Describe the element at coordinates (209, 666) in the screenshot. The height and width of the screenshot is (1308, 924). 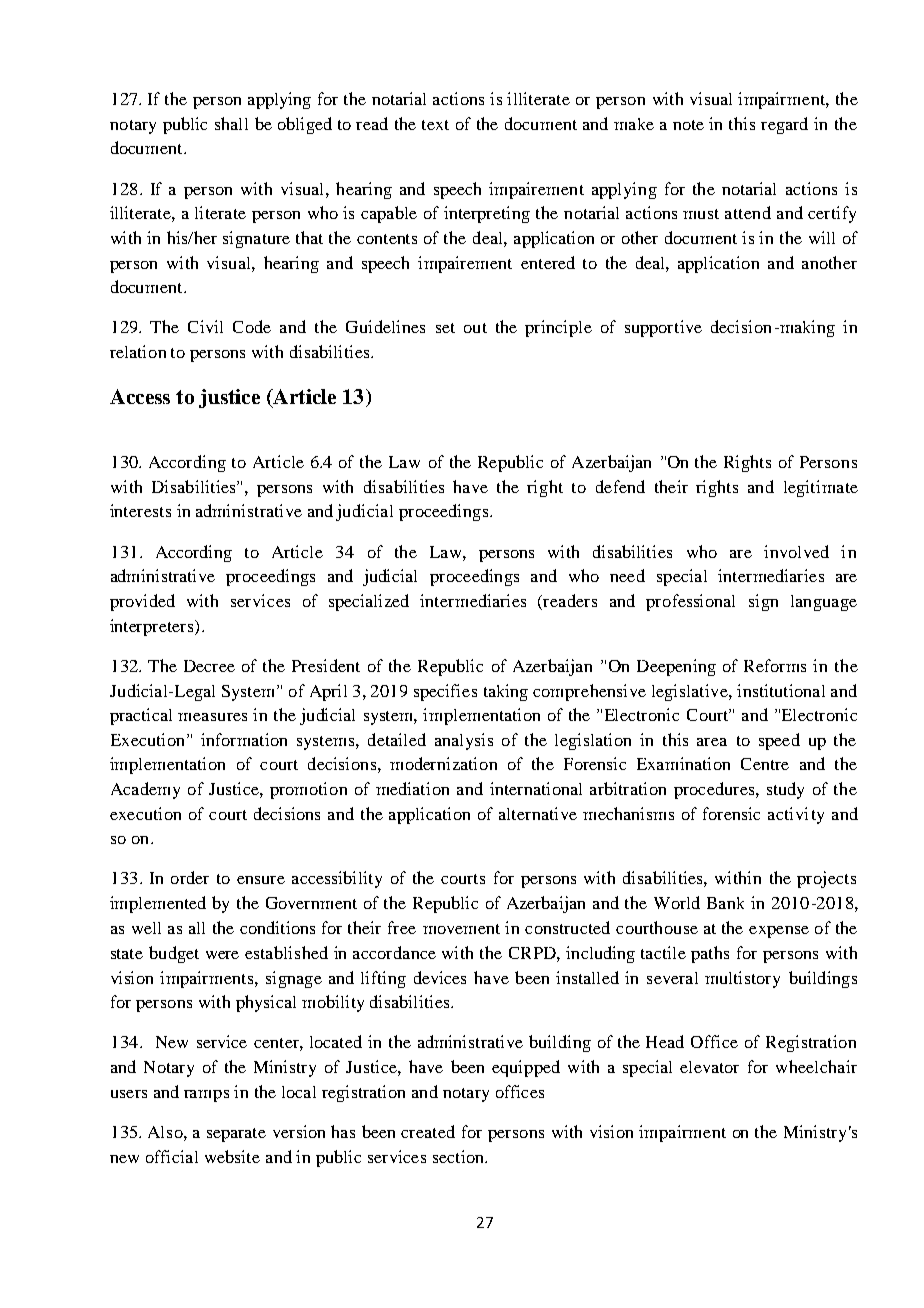
I see `Decree` at that location.
